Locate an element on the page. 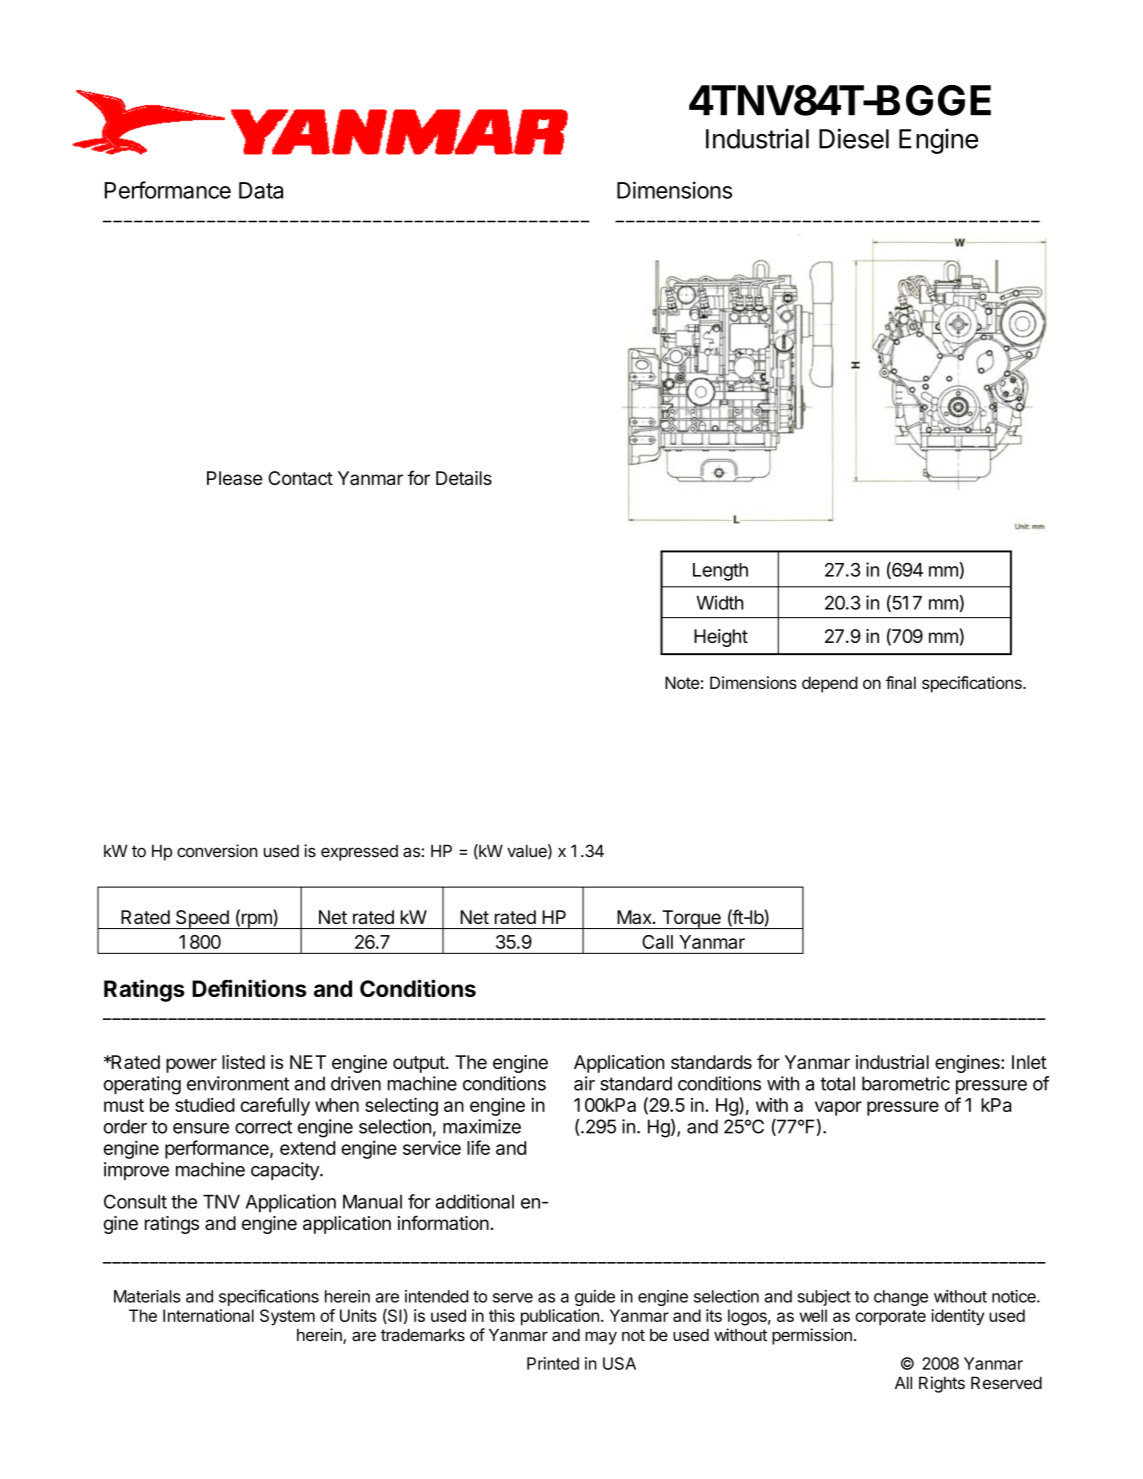  corporate is located at coordinates (890, 1318).
